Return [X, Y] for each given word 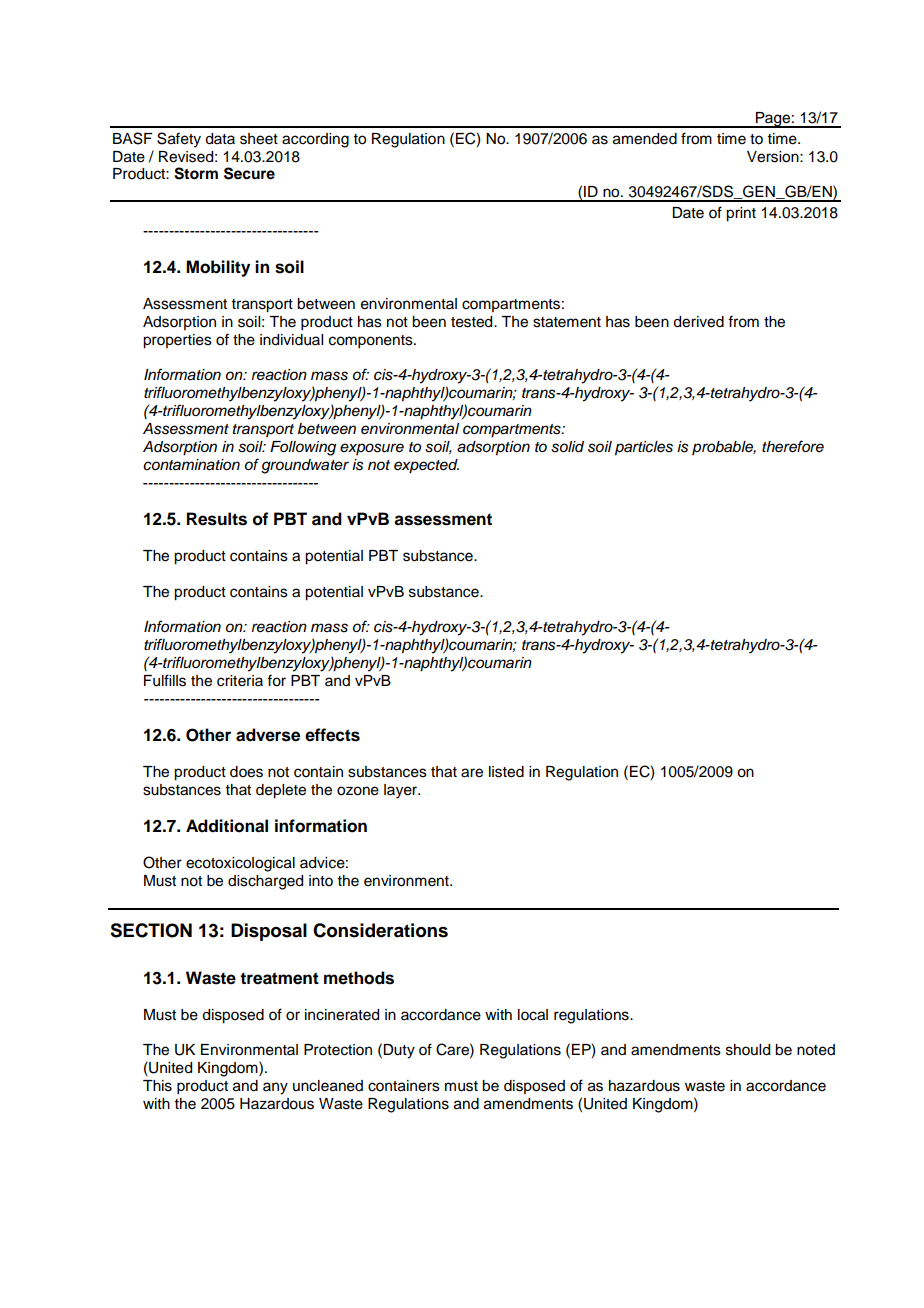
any [275, 1088]
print [741, 214]
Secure [249, 173]
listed [506, 772]
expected [426, 466]
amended [645, 139]
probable [724, 448]
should [748, 1050]
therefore [793, 446]
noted [816, 1050]
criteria [240, 681]
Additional [227, 826]
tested [473, 322]
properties [177, 341]
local [533, 1015]
